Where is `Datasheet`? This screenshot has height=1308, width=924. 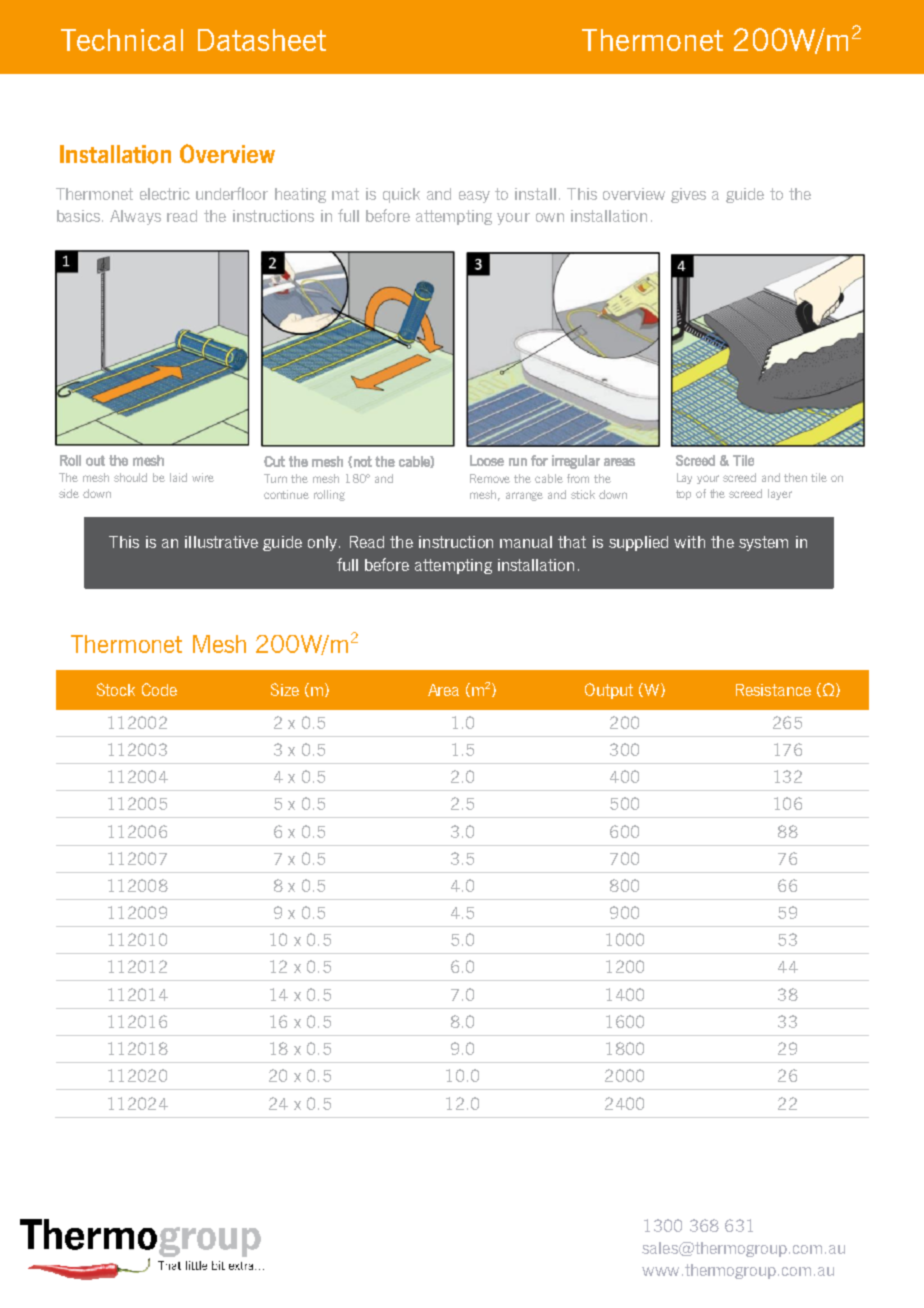 Datasheet is located at coordinates (262, 40).
